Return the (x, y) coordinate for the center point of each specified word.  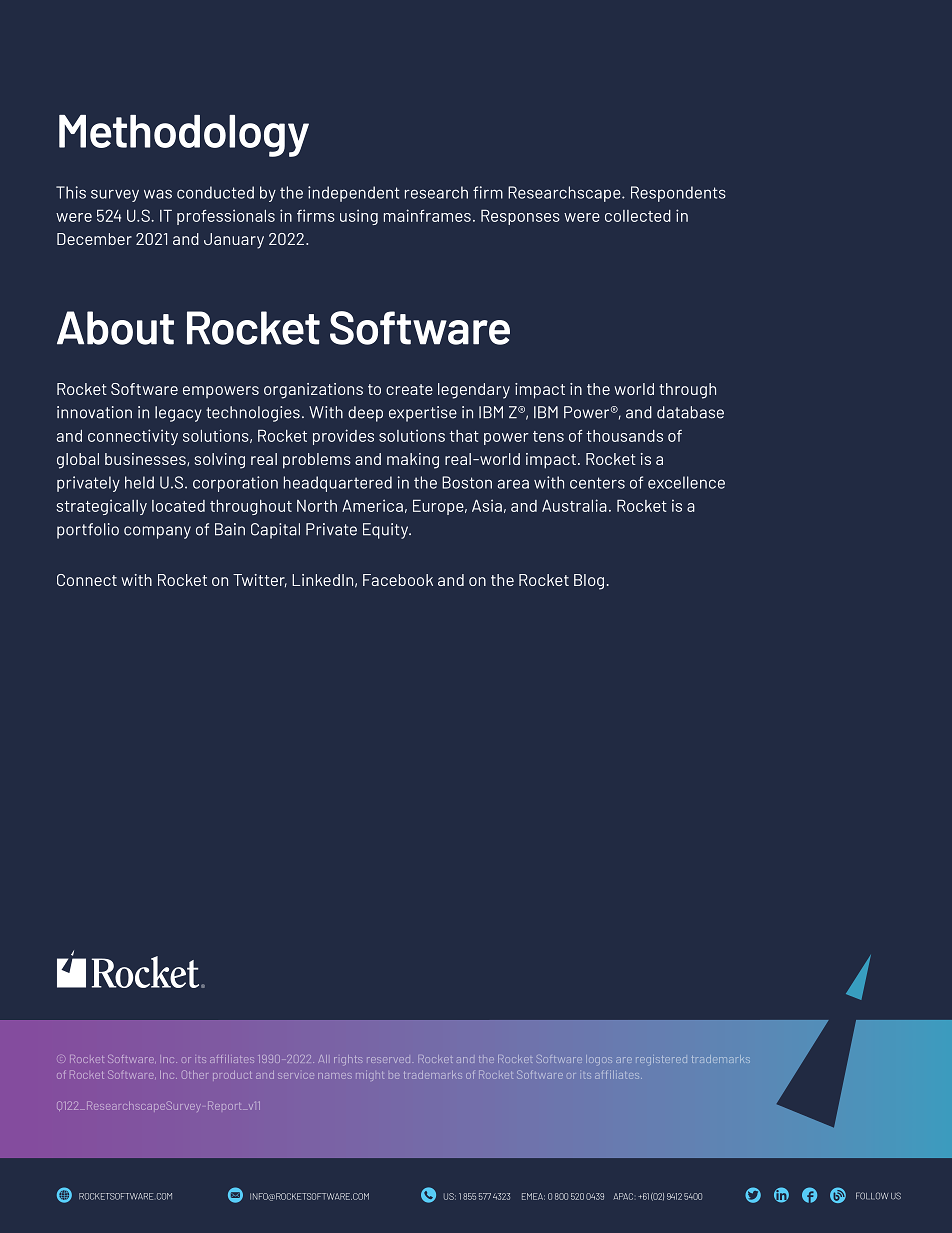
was (158, 194)
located (178, 506)
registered (661, 1060)
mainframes (427, 215)
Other (194, 1074)
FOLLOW (872, 1196)
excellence (686, 482)
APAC (624, 1196)
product (232, 1075)
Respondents (678, 194)
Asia (487, 505)
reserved (388, 1060)
